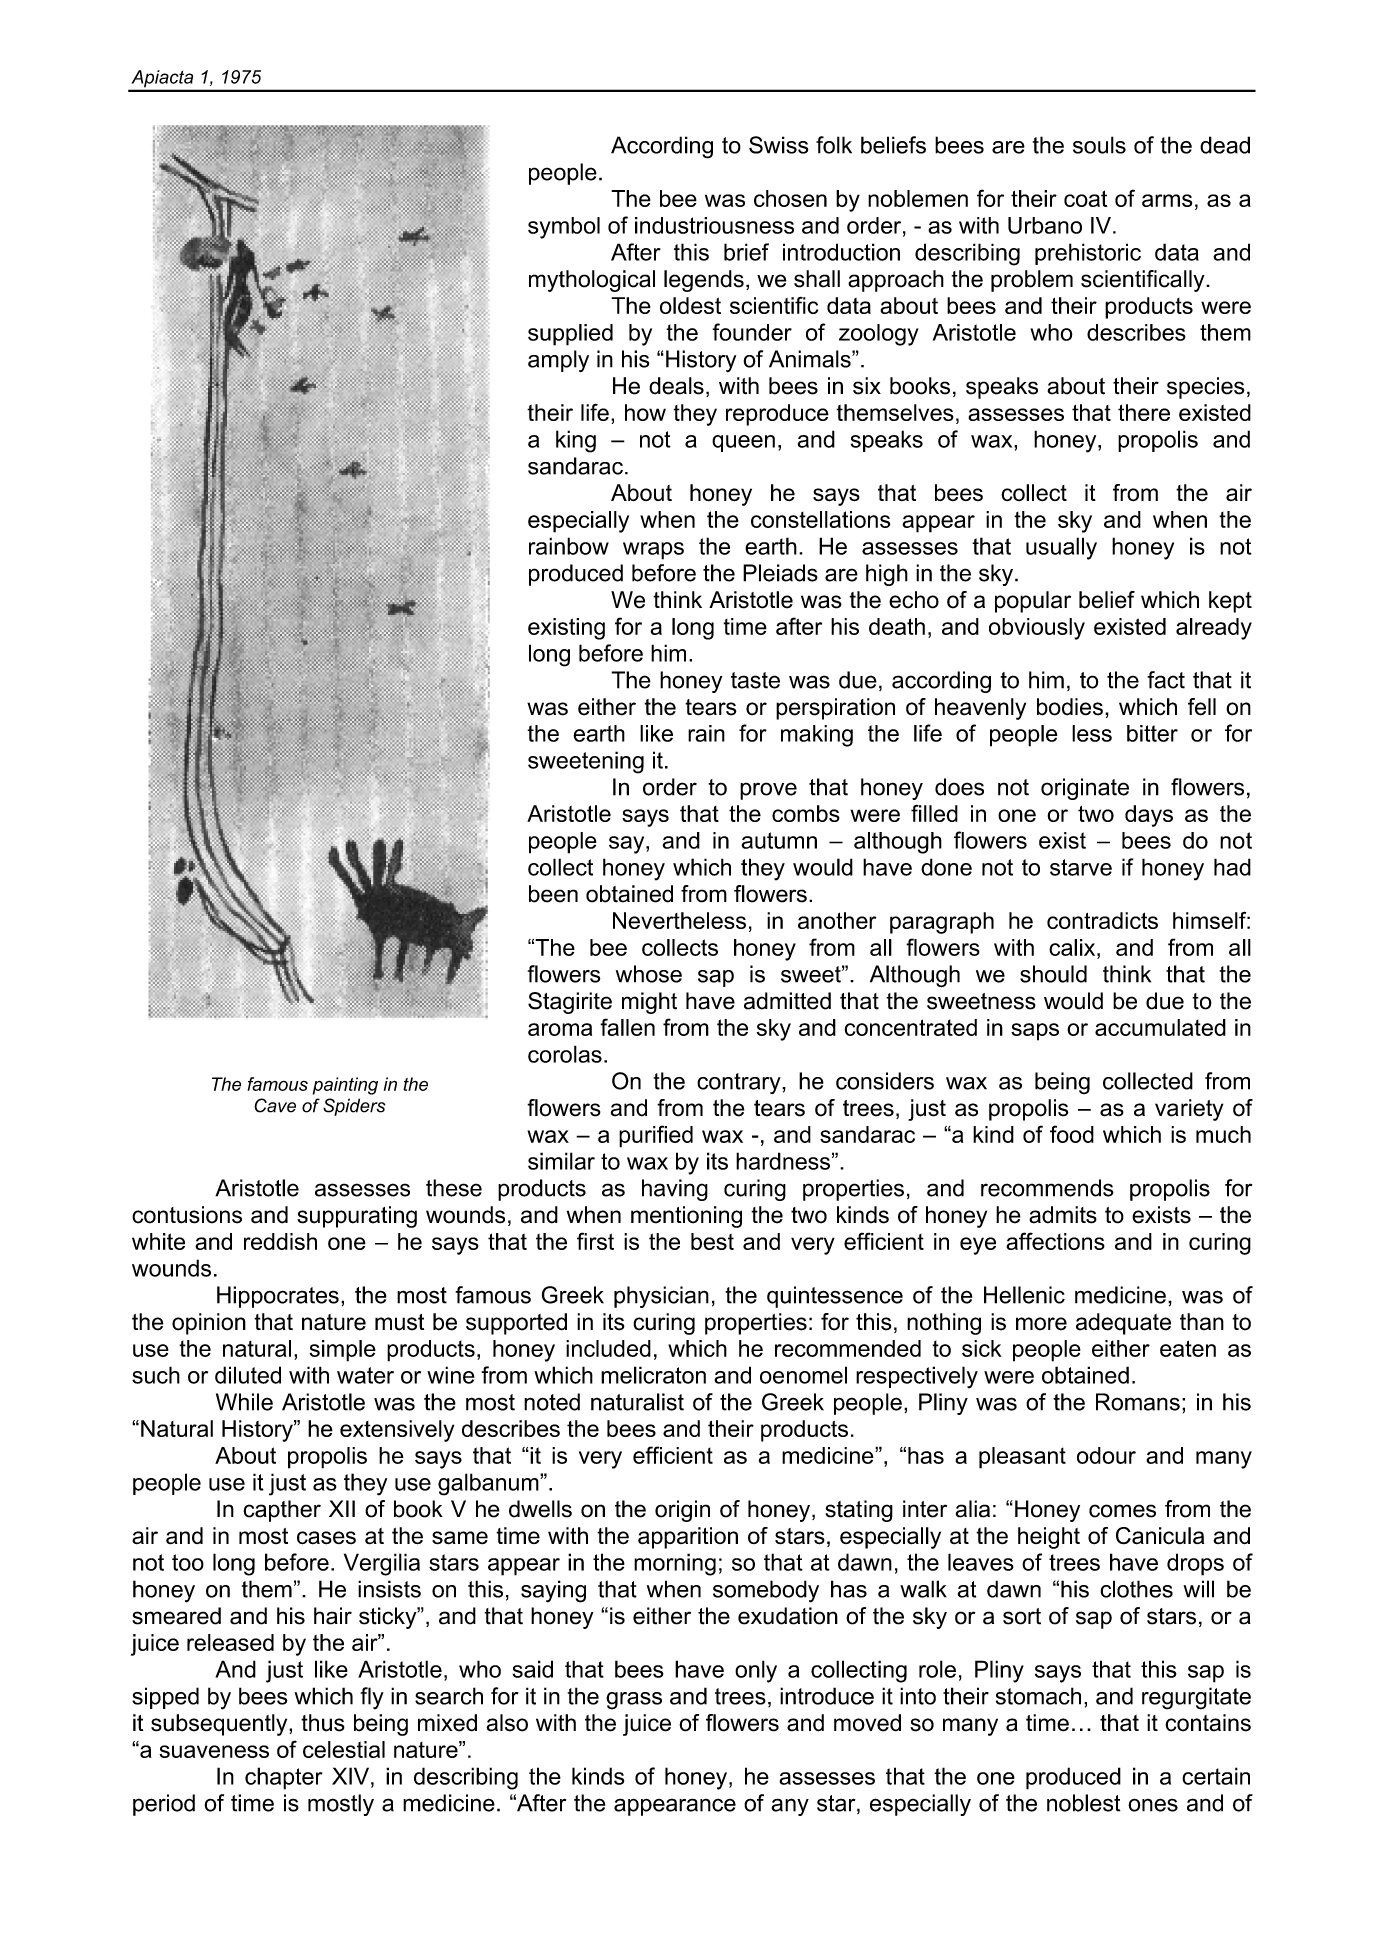  Describe the element at coordinates (755, 680) in the document. I see `taste` at that location.
